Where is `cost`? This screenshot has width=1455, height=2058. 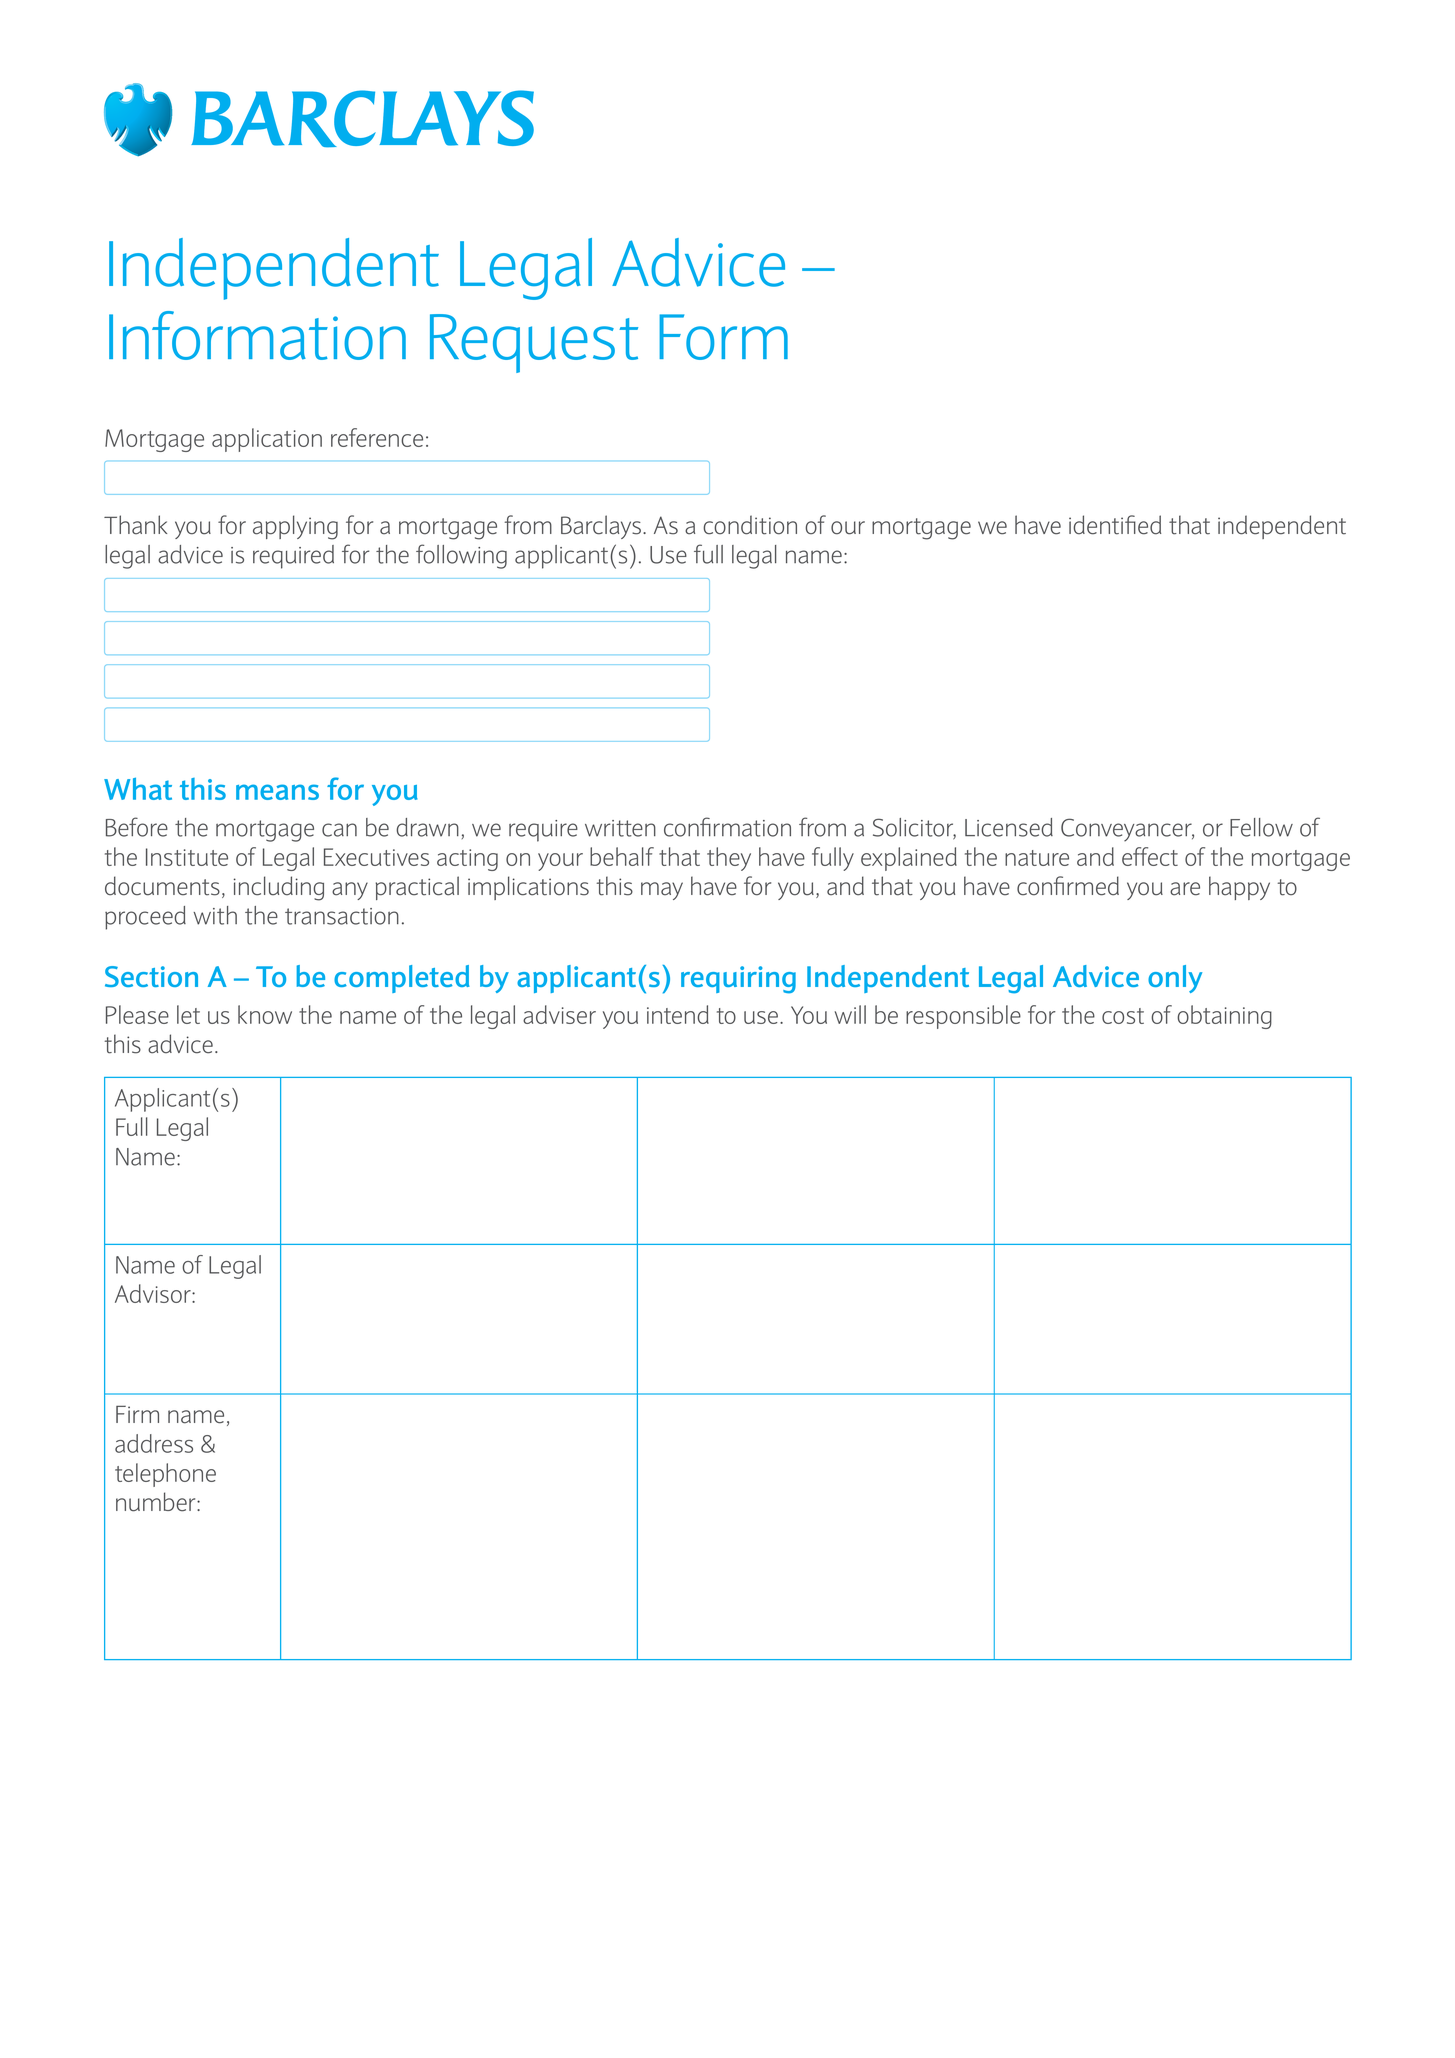
cost is located at coordinates (1123, 1016).
